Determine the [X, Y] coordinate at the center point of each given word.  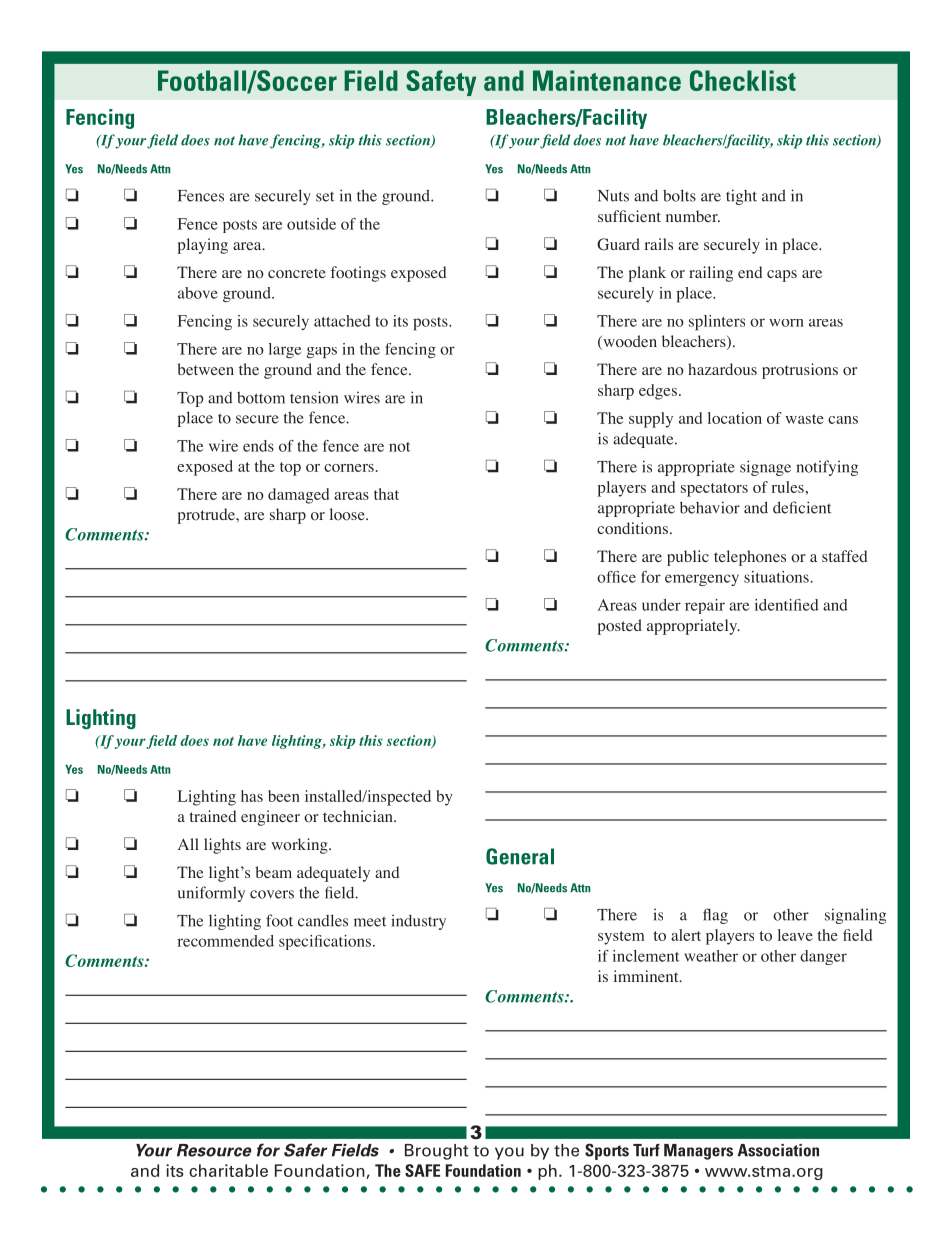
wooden [629, 342]
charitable [228, 1170]
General [520, 856]
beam [273, 872]
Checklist [743, 80]
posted [619, 627]
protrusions [800, 371]
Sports [607, 1151]
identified [787, 605]
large [285, 350]
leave [795, 935]
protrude [207, 516]
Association [778, 1150]
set [325, 196]
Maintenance [607, 80]
